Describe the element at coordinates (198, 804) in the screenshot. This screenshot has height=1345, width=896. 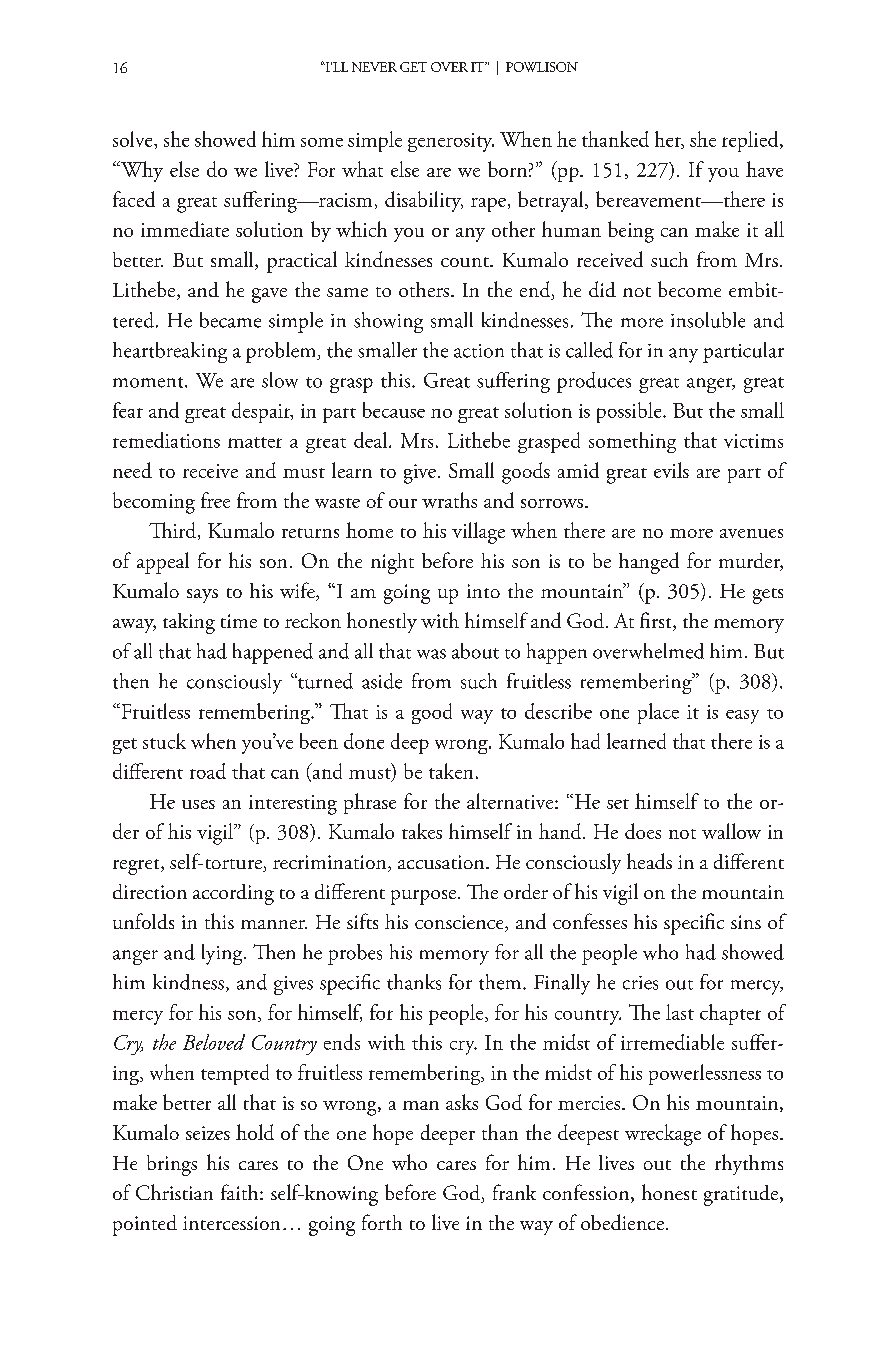
I see `uses` at that location.
